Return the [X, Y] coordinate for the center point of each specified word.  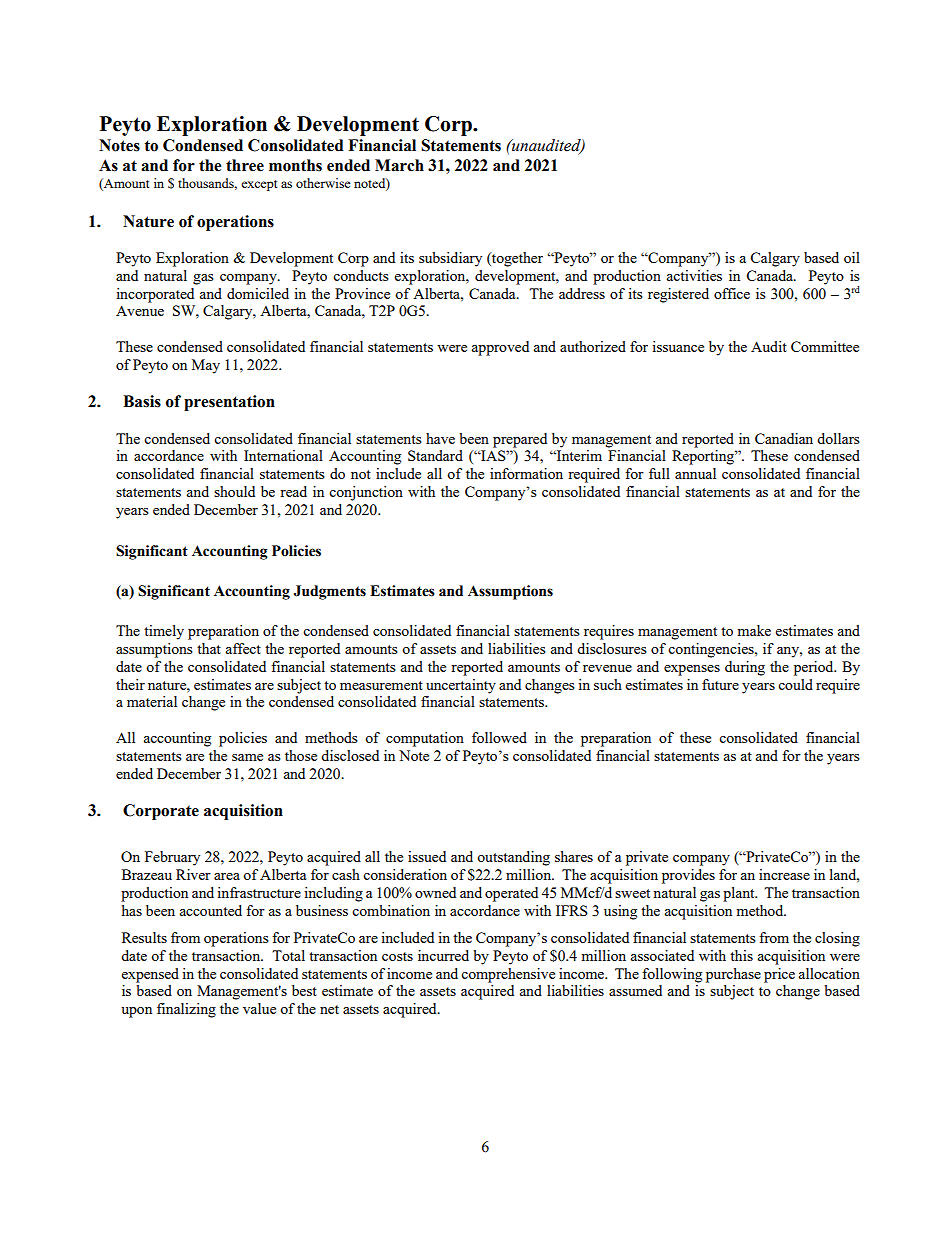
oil [852, 257]
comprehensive [508, 975]
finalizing [186, 1010]
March [399, 165]
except [259, 185]
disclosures [612, 648]
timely [164, 632]
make [754, 630]
